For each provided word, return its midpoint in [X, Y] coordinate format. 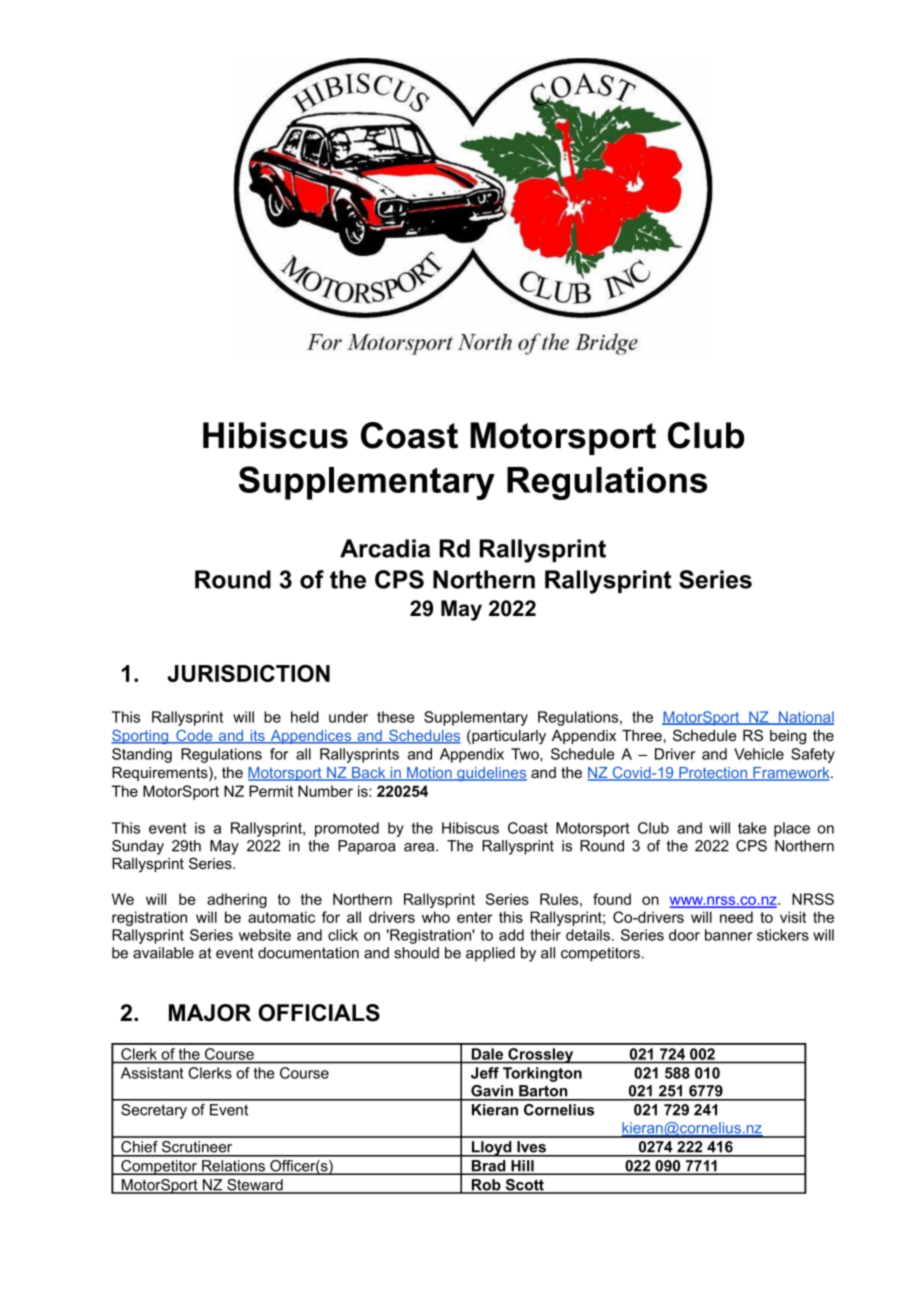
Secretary [154, 1111]
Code [194, 737]
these [395, 717]
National [805, 718]
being [788, 737]
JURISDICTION [248, 673]
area [420, 847]
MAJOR [210, 1013]
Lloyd [492, 1149]
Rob [486, 1186]
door [684, 935]
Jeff [485, 1073]
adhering [237, 900]
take [752, 828]
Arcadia [385, 548]
